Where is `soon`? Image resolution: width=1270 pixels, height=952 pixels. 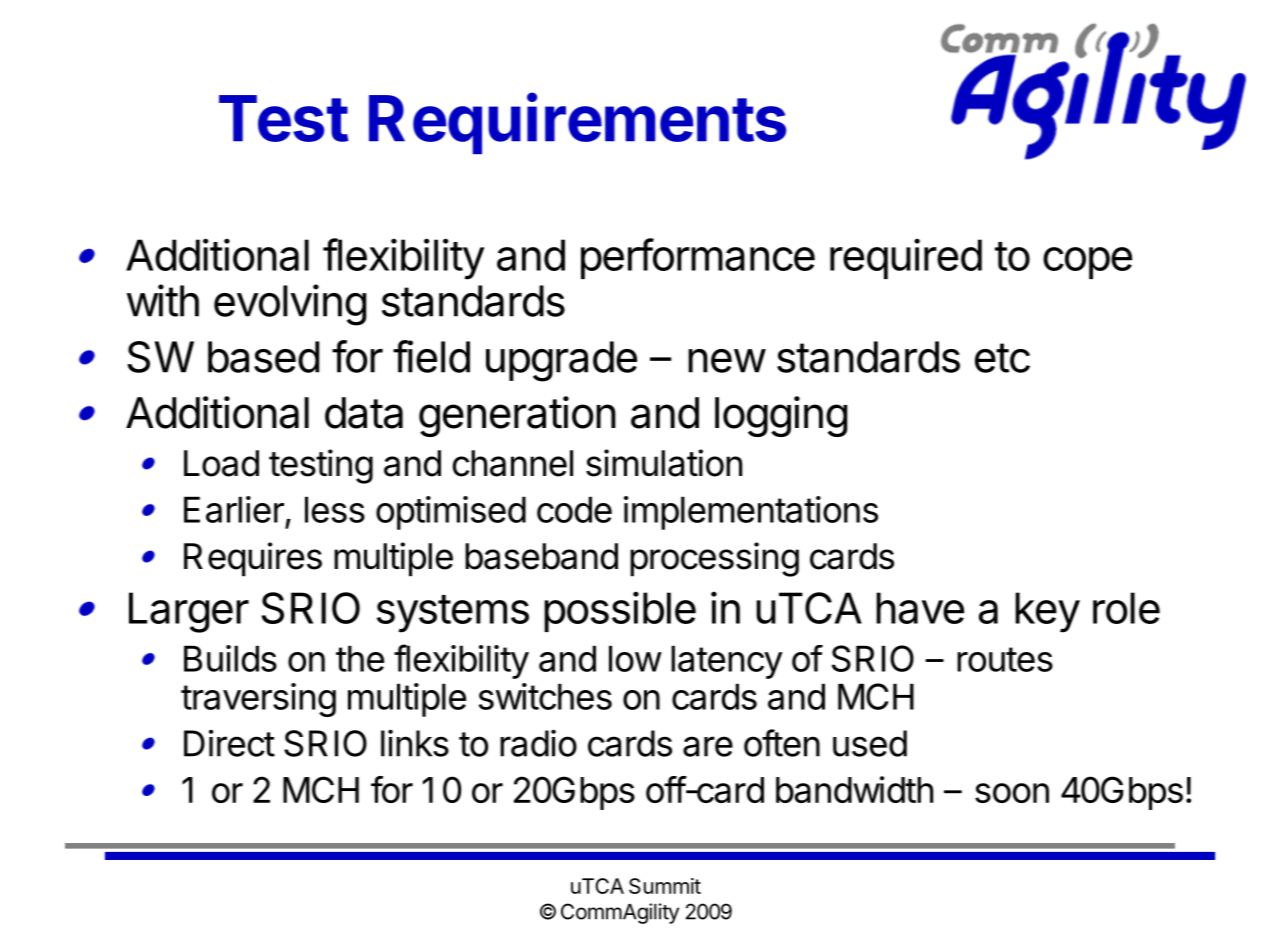 soon is located at coordinates (1012, 793).
